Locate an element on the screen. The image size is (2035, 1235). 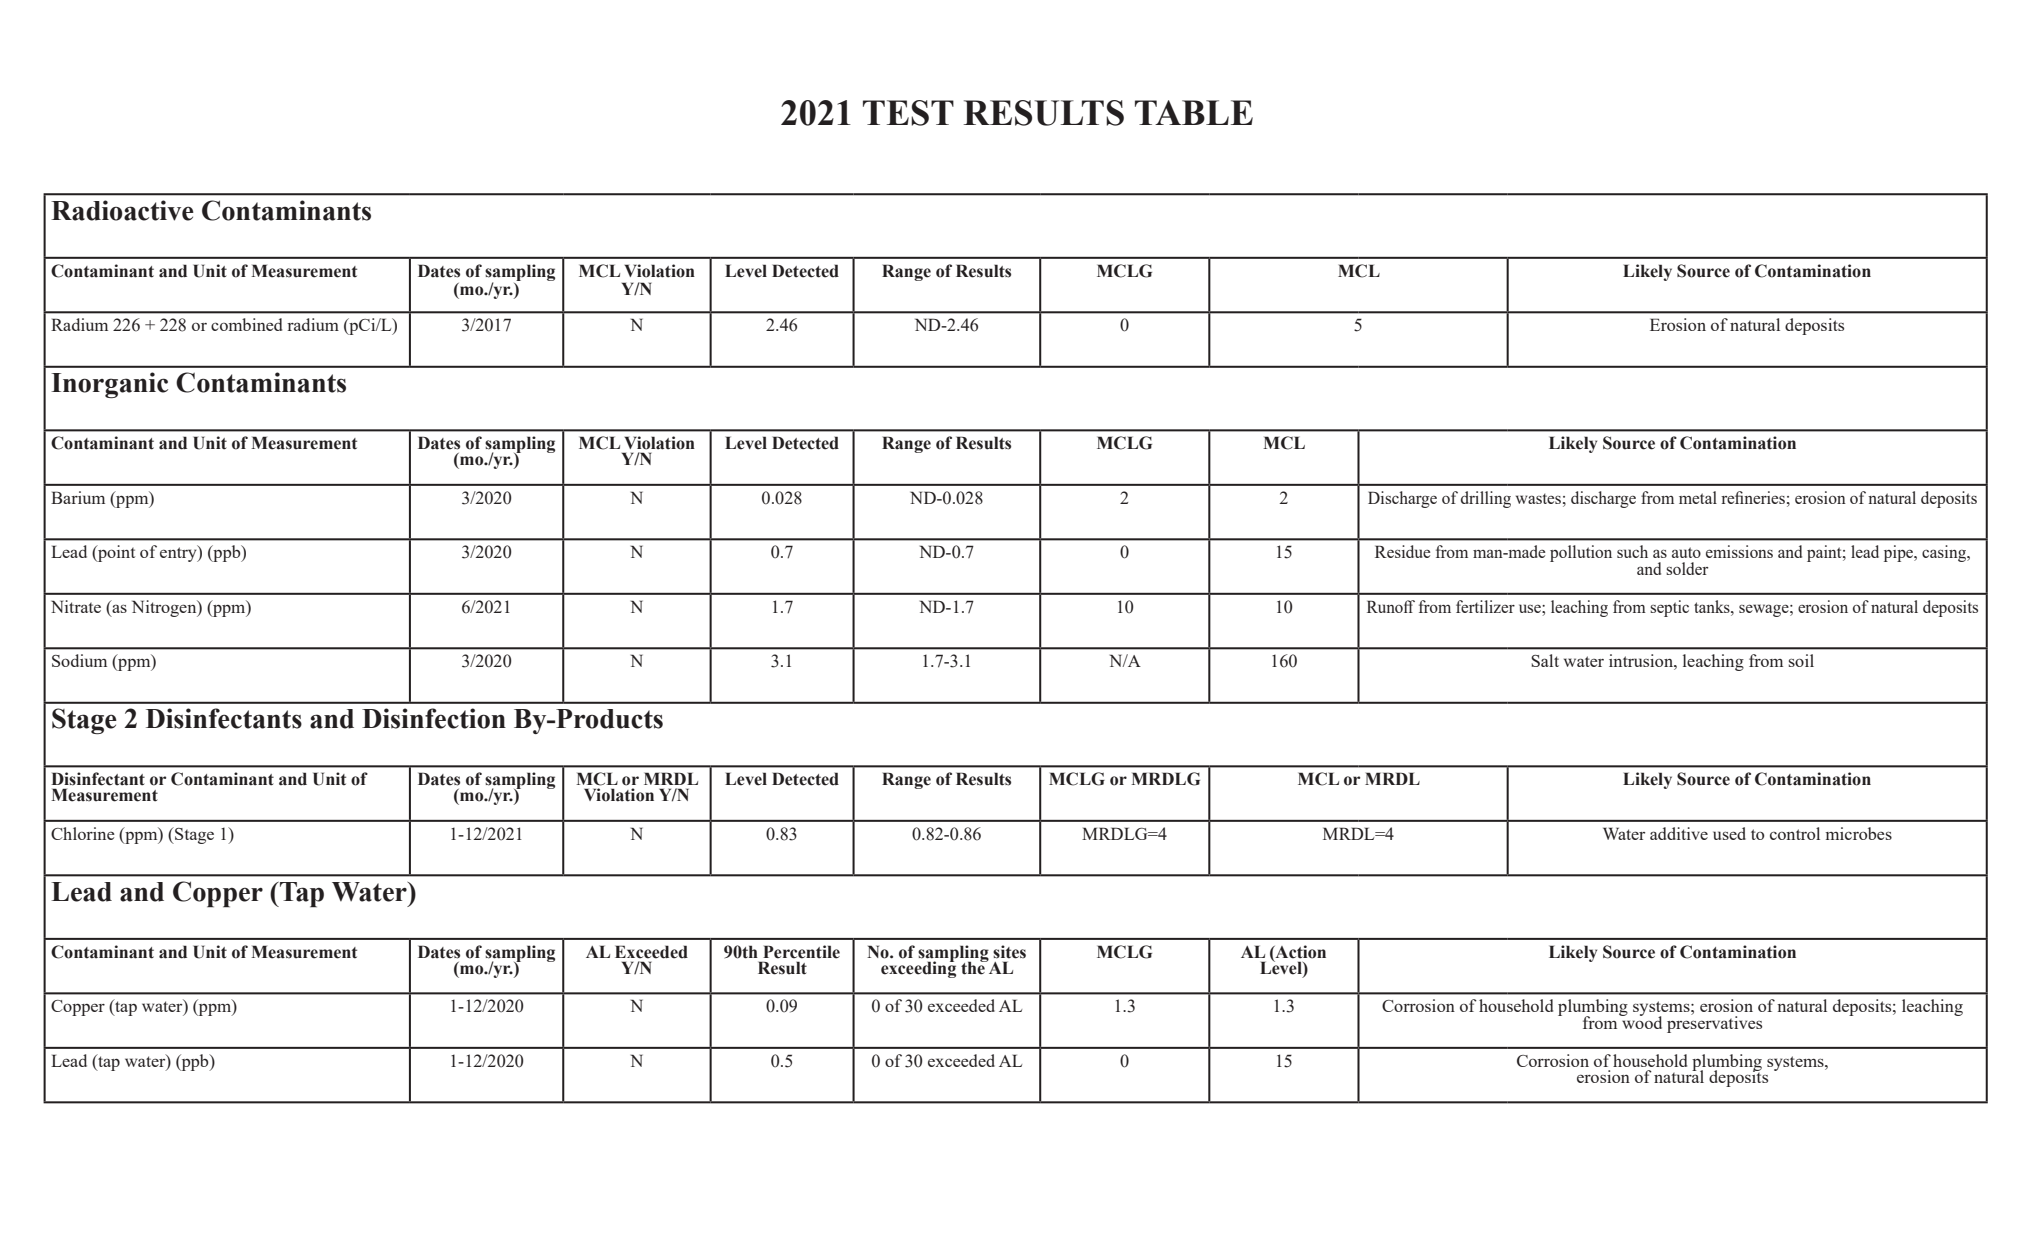
combined is located at coordinates (246, 324).
